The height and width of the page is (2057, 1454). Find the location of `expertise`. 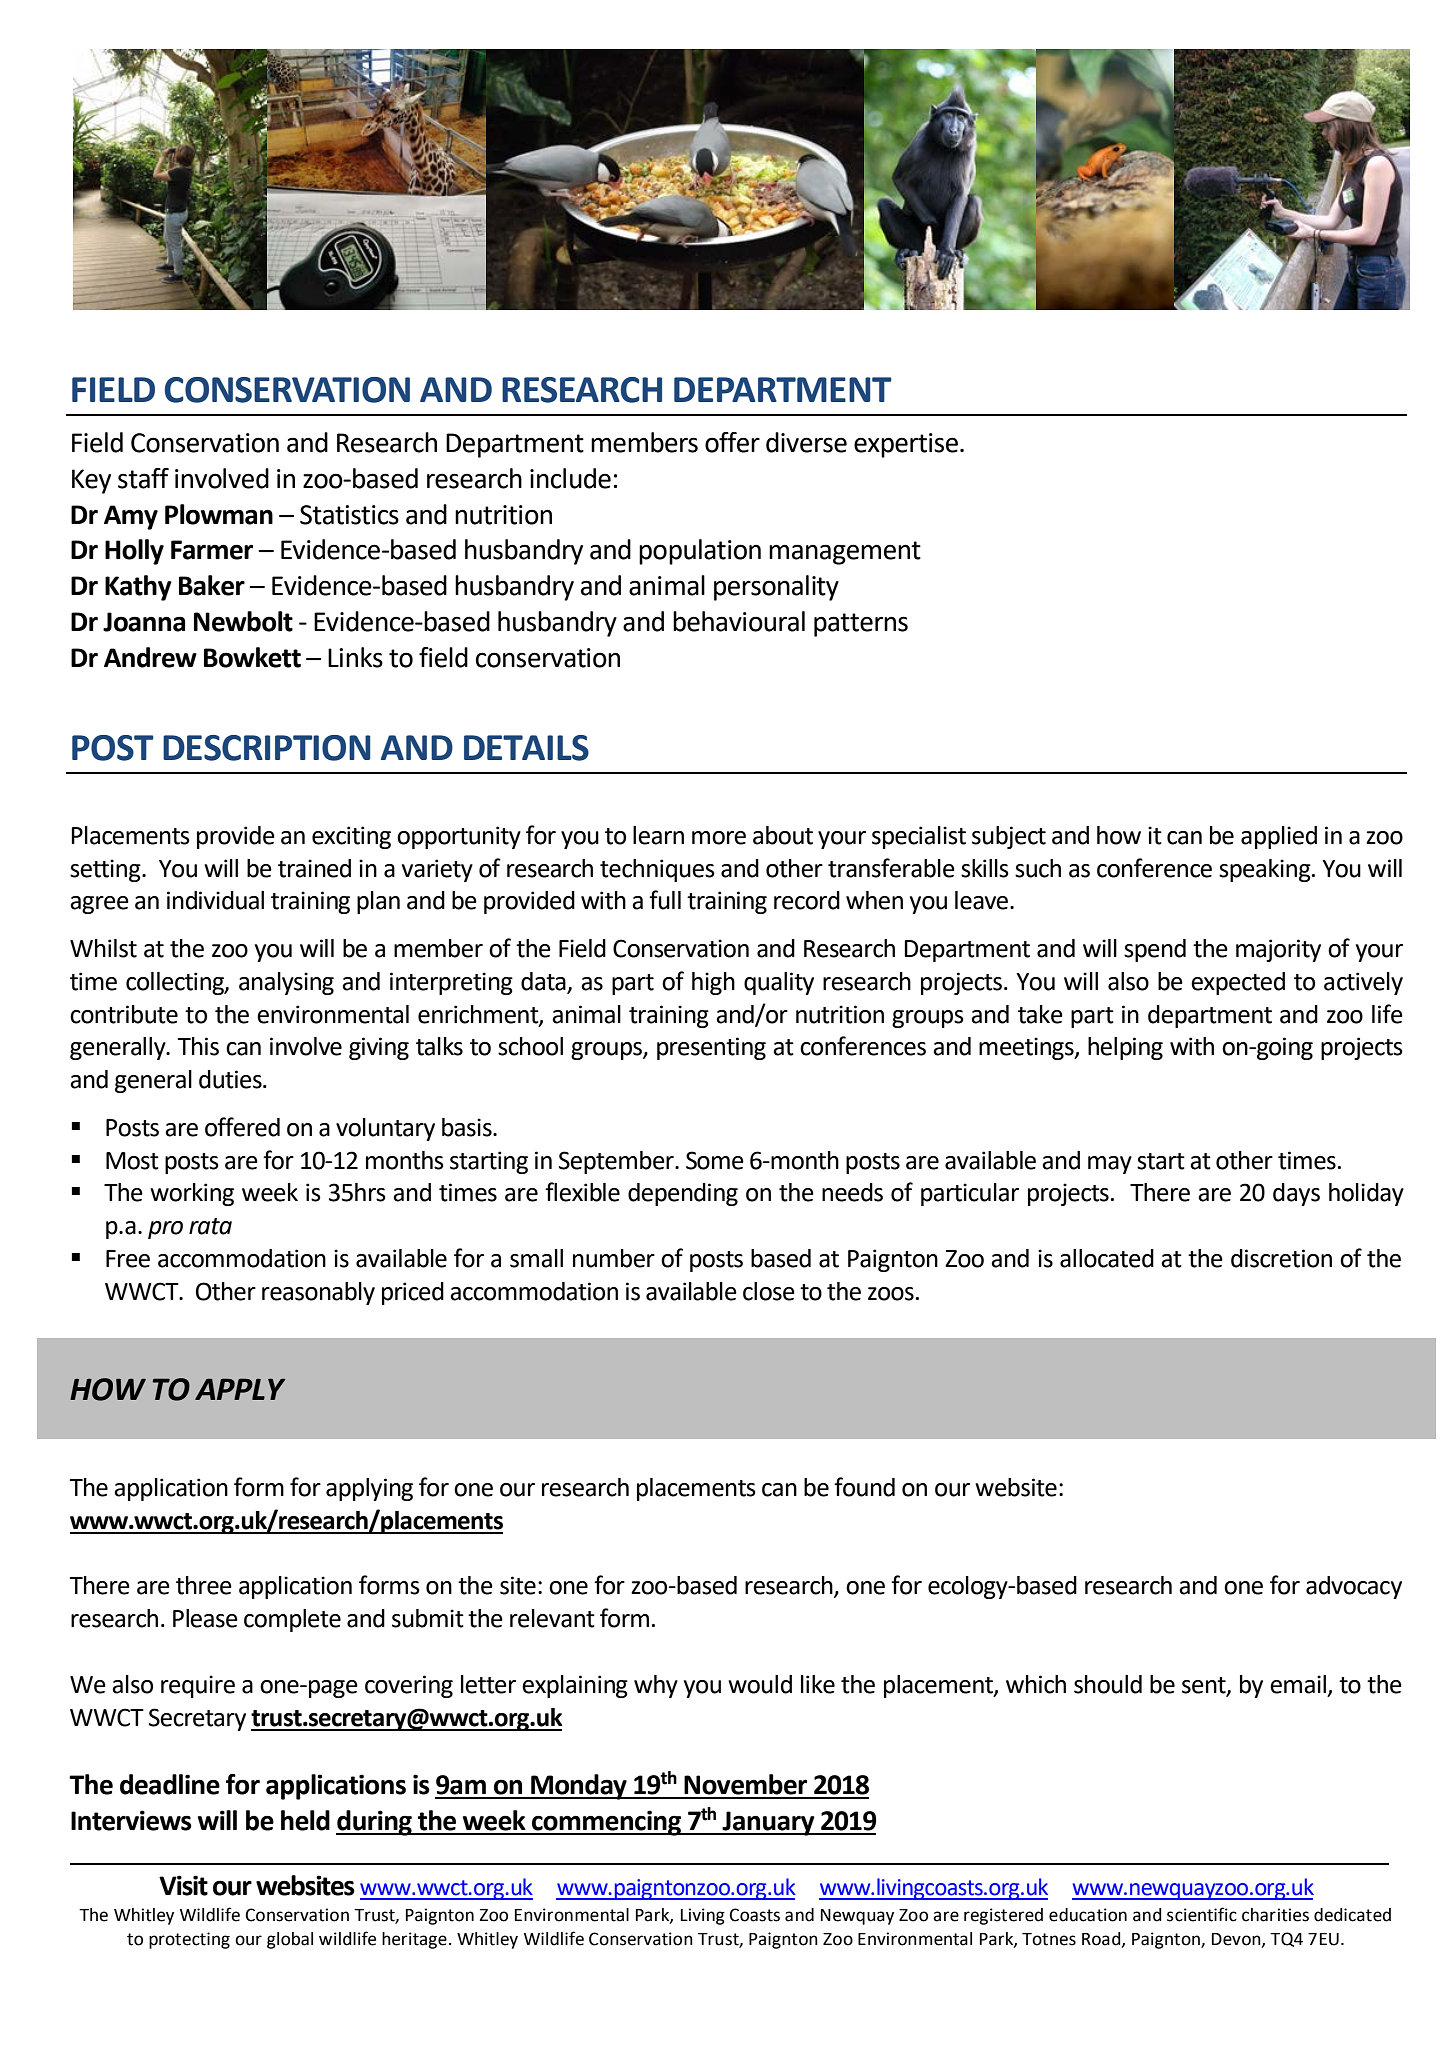

expertise is located at coordinates (907, 445).
